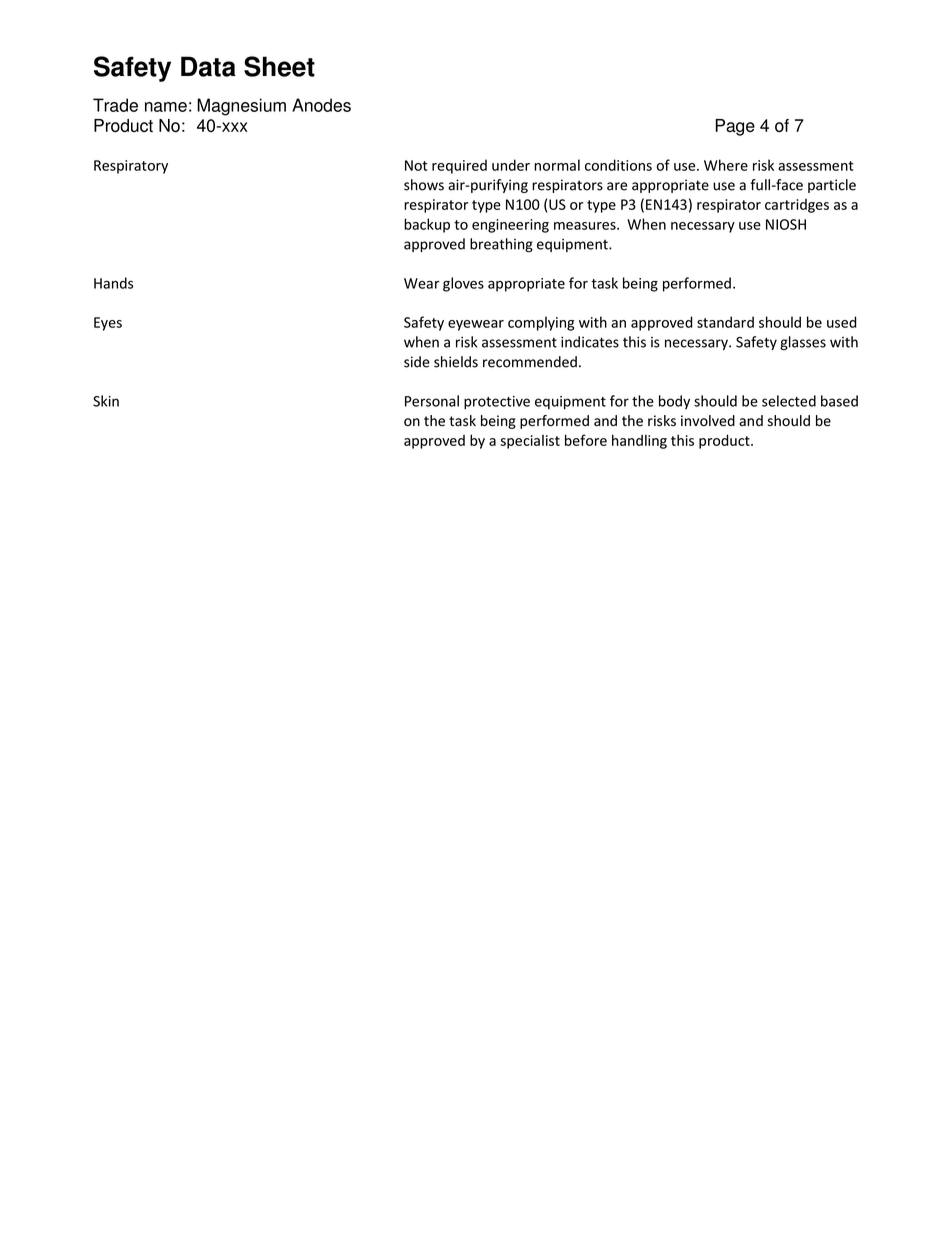  What do you see at coordinates (208, 66) in the screenshot?
I see `Data` at bounding box center [208, 66].
